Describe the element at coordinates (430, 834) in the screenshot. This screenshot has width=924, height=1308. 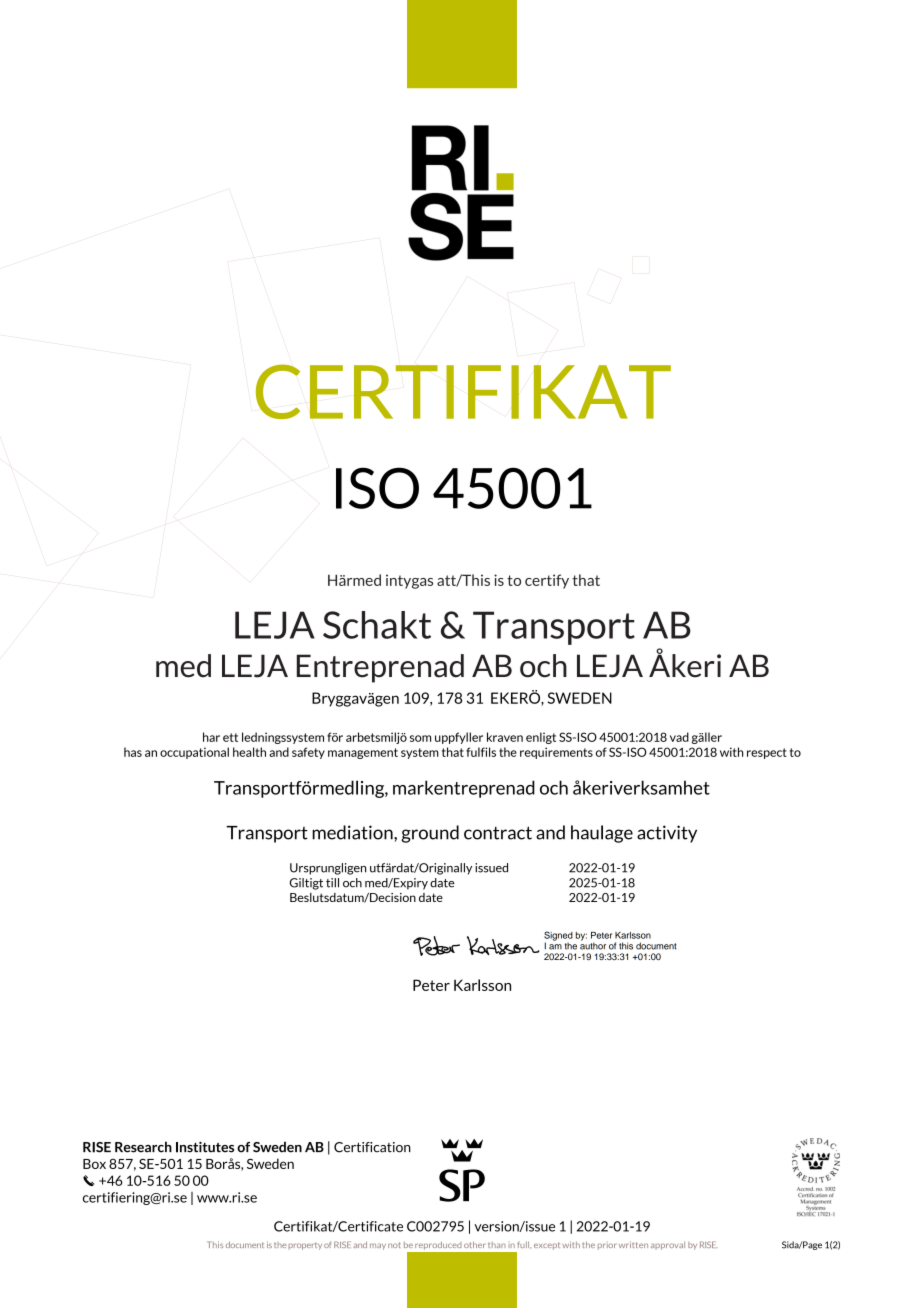
I see `ground` at that location.
